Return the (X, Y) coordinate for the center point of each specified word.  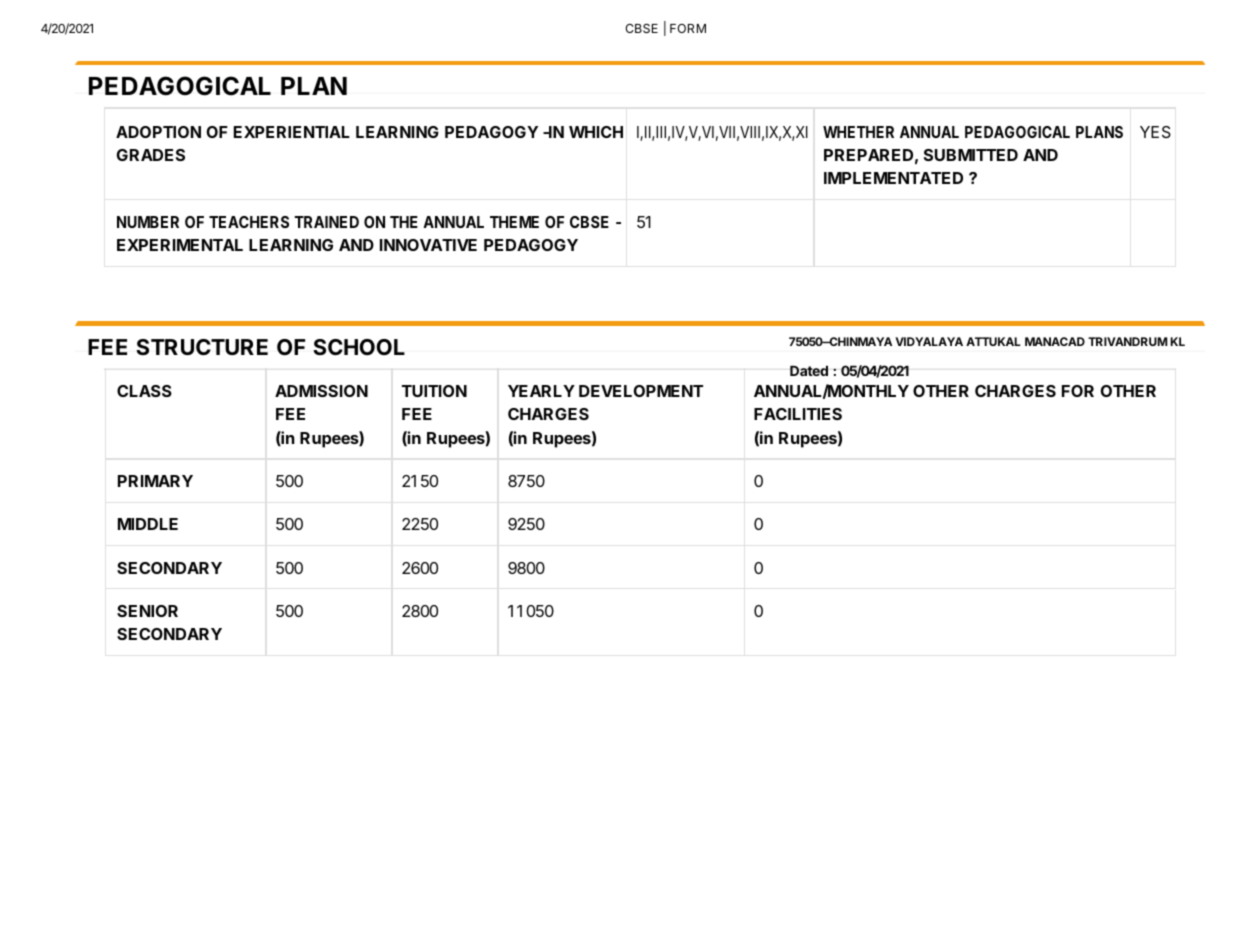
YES (1155, 132)
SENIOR (147, 611)
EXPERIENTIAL (292, 132)
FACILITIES (798, 414)
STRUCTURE (202, 347)
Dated (809, 370)
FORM (688, 28)
